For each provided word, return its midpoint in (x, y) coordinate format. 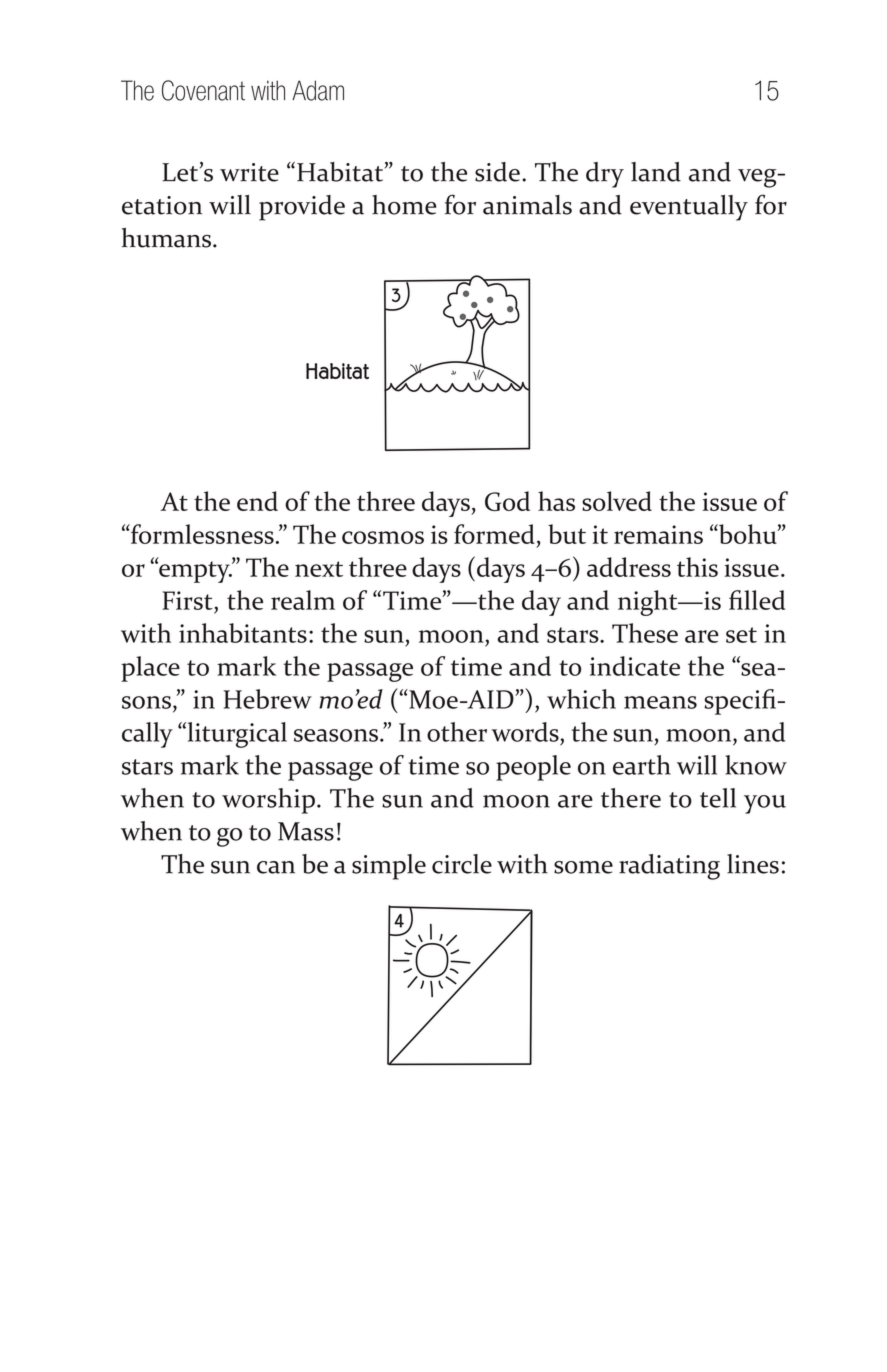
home (404, 205)
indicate (635, 666)
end (257, 501)
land (656, 172)
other (457, 732)
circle (462, 864)
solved (617, 501)
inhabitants (243, 633)
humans (166, 238)
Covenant (203, 90)
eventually (689, 208)
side (497, 172)
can (276, 867)
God (507, 501)
